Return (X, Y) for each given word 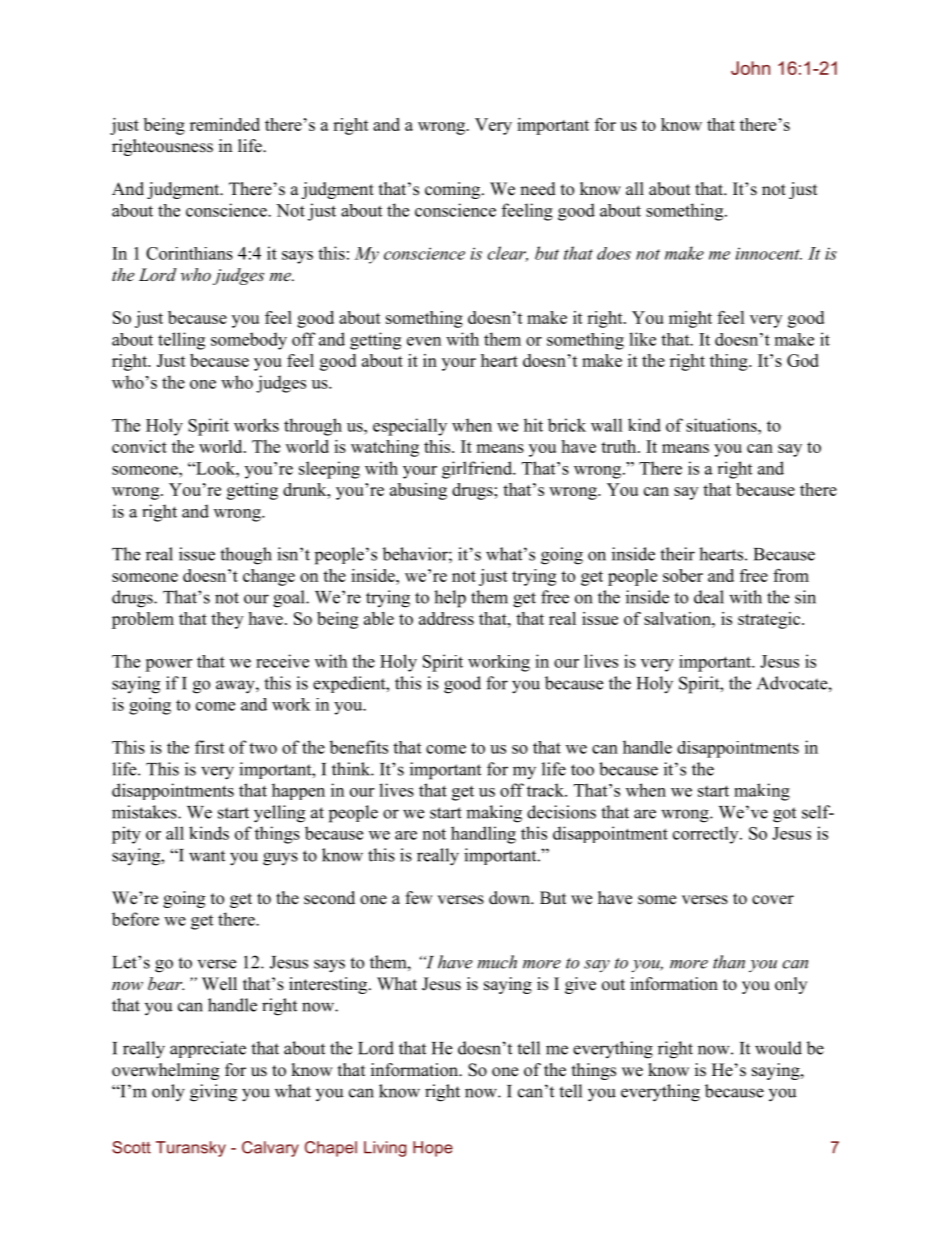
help (450, 599)
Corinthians (189, 253)
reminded (225, 124)
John (750, 68)
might (690, 319)
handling (483, 835)
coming (454, 190)
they (227, 620)
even (424, 341)
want (207, 856)
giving (213, 1093)
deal (709, 597)
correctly (707, 835)
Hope (433, 1149)
